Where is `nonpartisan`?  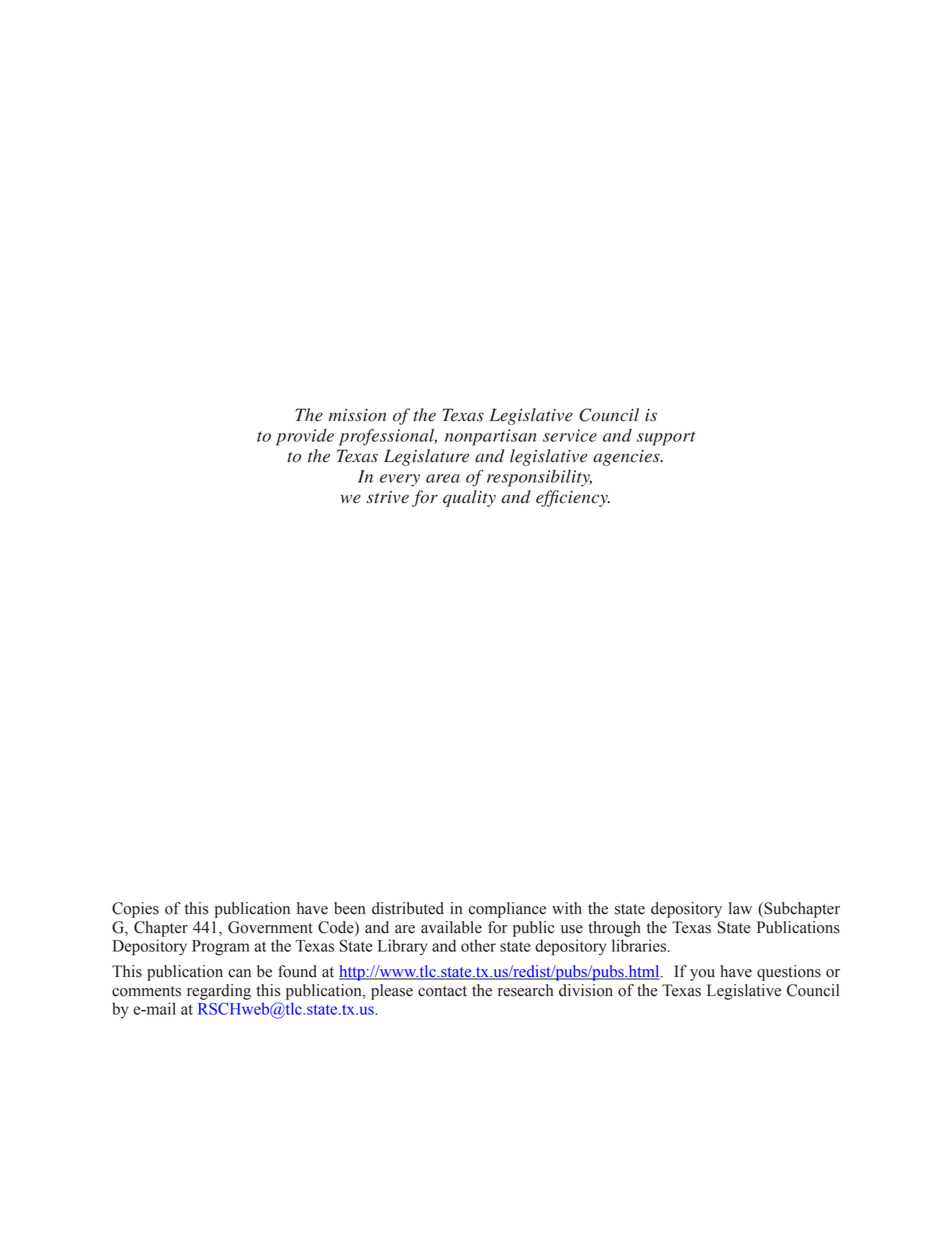 nonpartisan is located at coordinates (491, 437).
